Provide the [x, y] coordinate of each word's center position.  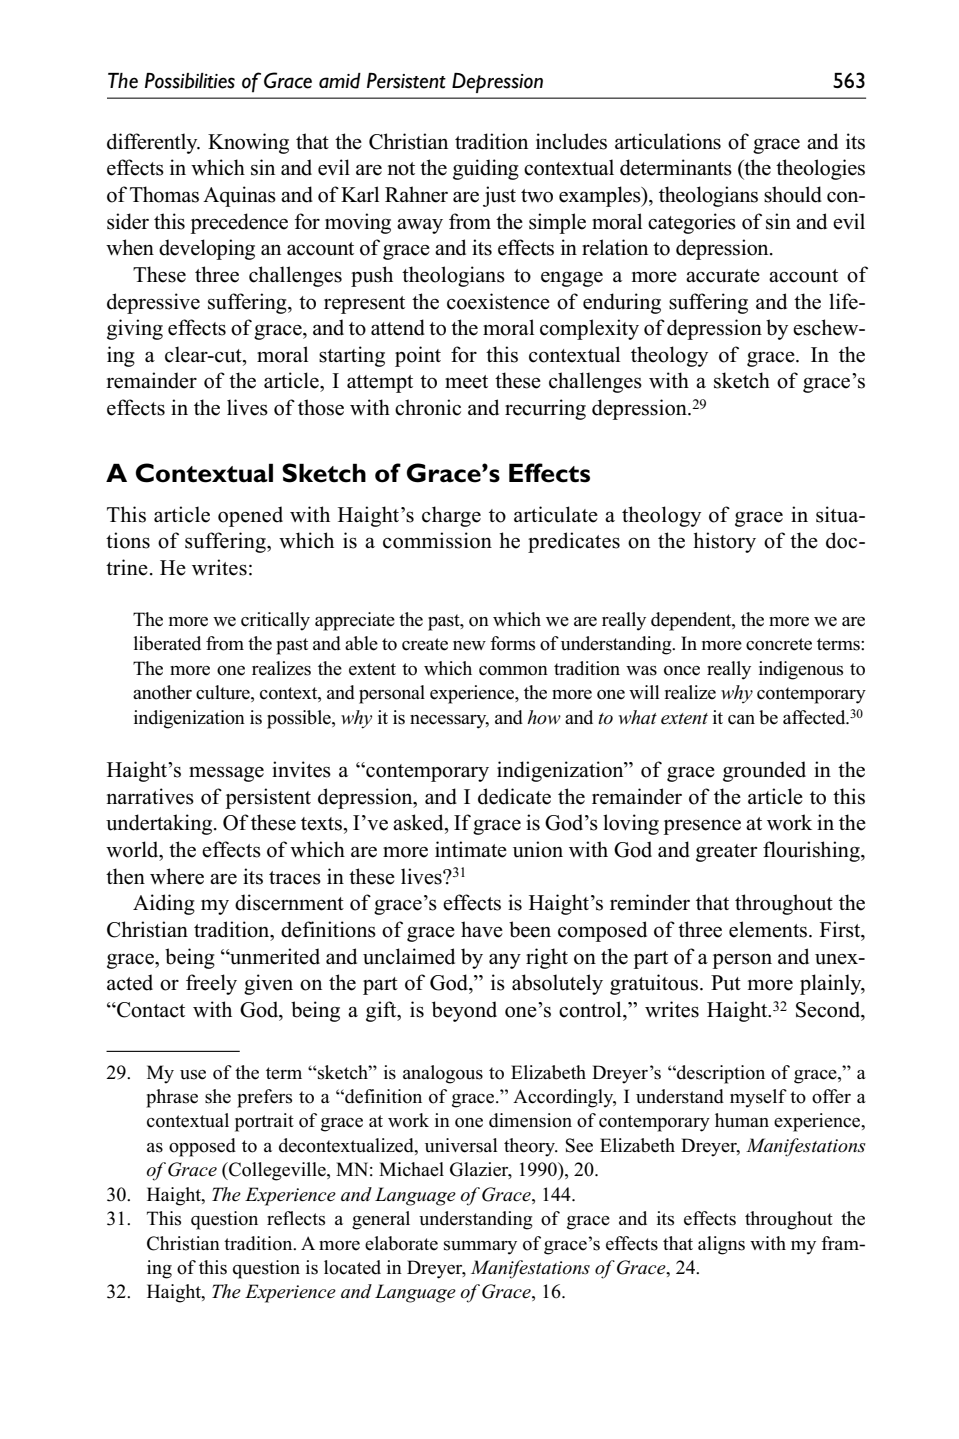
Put [726, 983]
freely [211, 984]
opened [250, 516]
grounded [764, 771]
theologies [820, 169]
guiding [486, 169]
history [724, 542]
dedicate [514, 796]
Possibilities [190, 81]
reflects [296, 1218]
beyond [464, 1011]
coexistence [498, 301]
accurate [723, 276]
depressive [153, 303]
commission [437, 540]
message [226, 774]
